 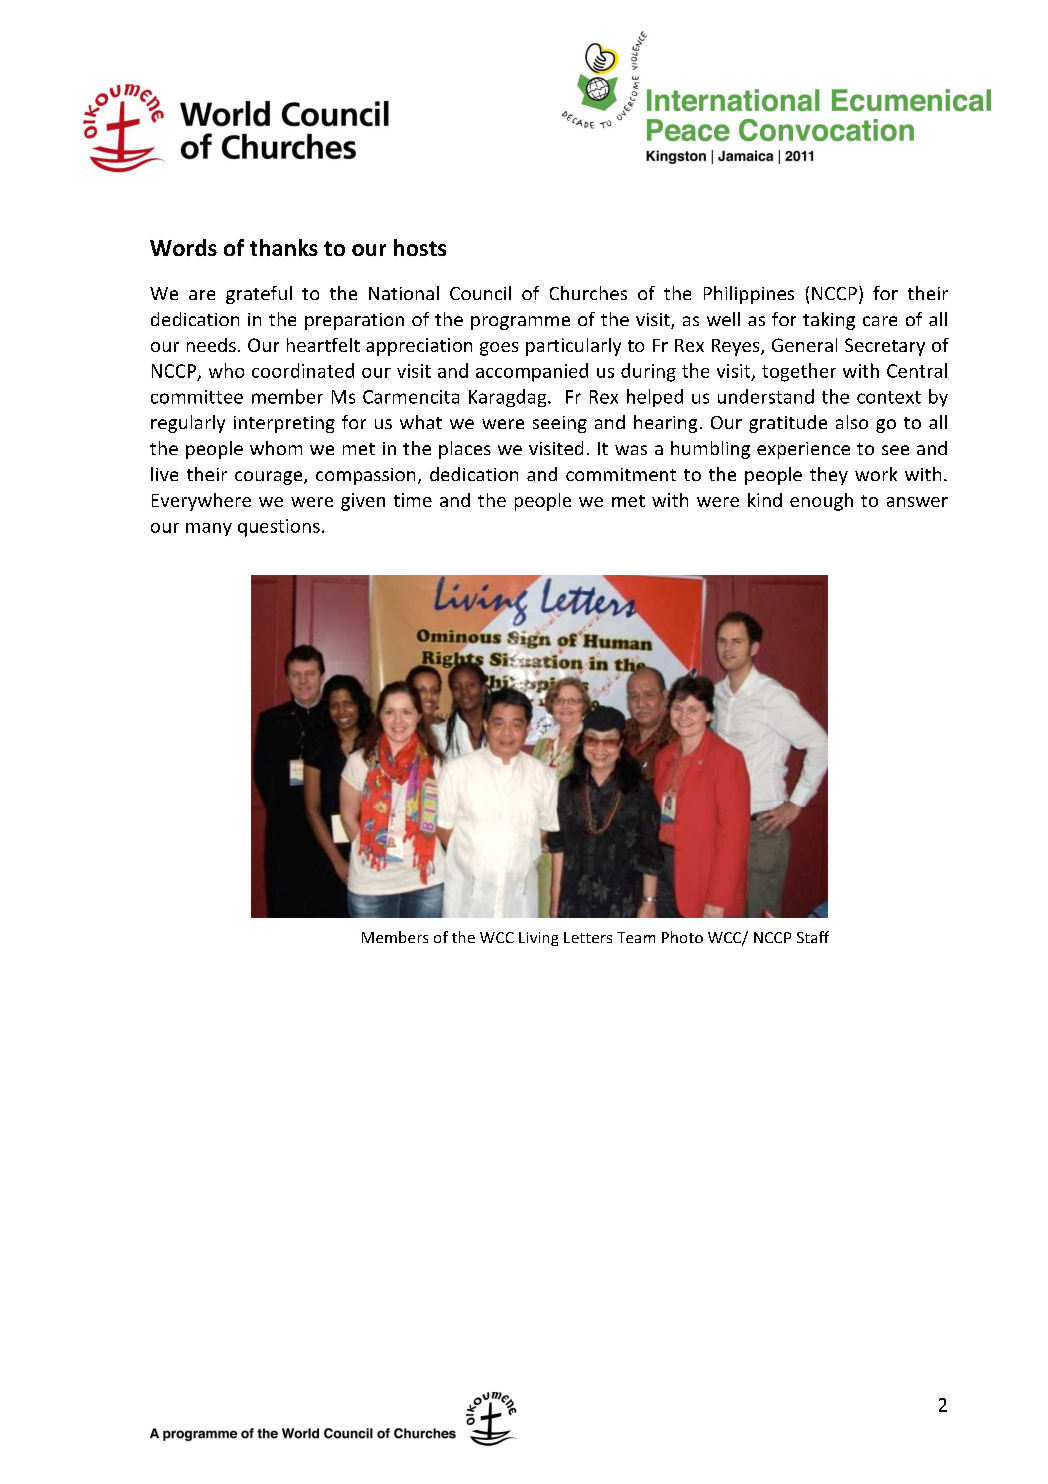 What do you see at coordinates (284, 247) in the screenshot?
I see `thanks` at bounding box center [284, 247].
